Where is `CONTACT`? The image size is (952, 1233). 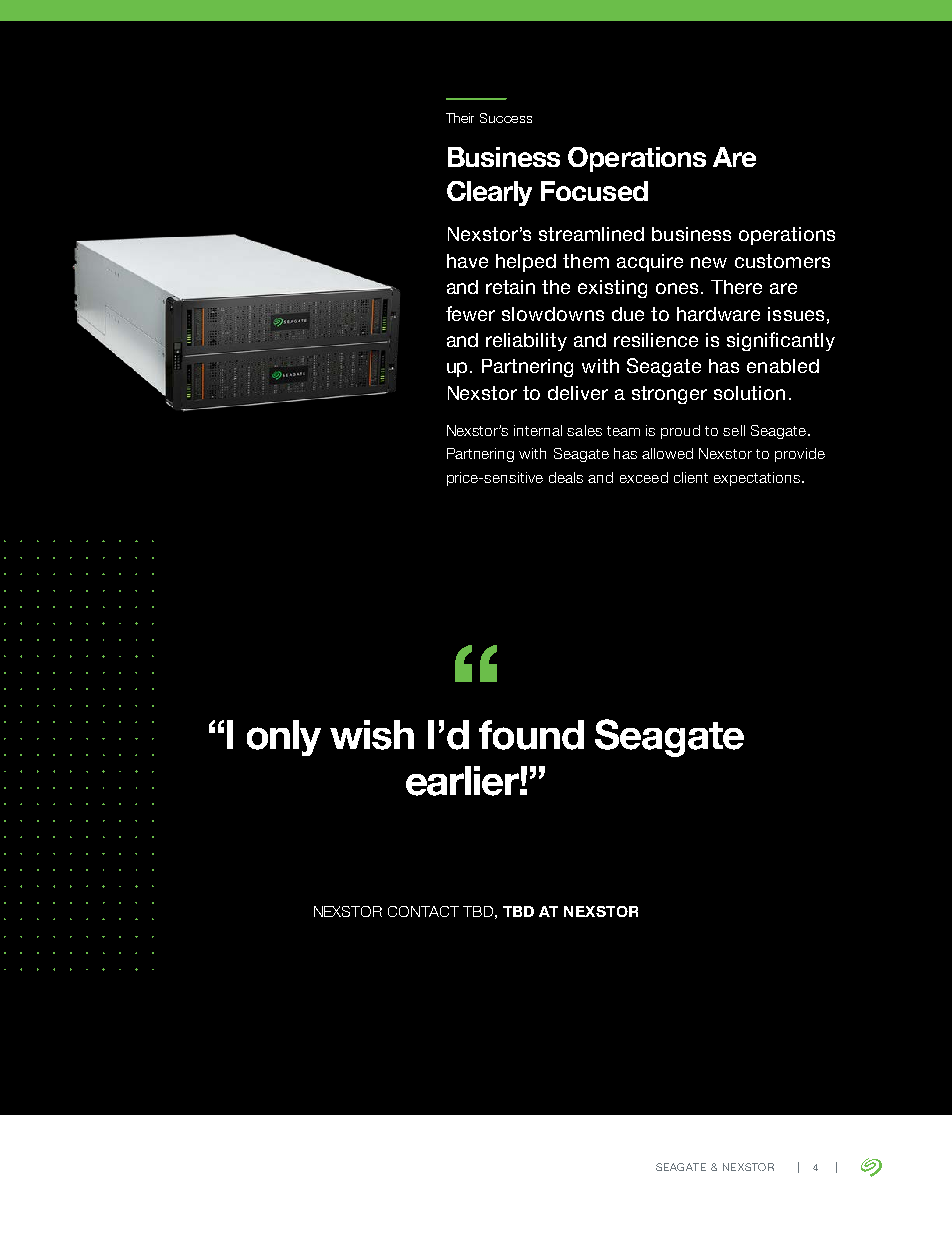 CONTACT is located at coordinates (423, 911).
